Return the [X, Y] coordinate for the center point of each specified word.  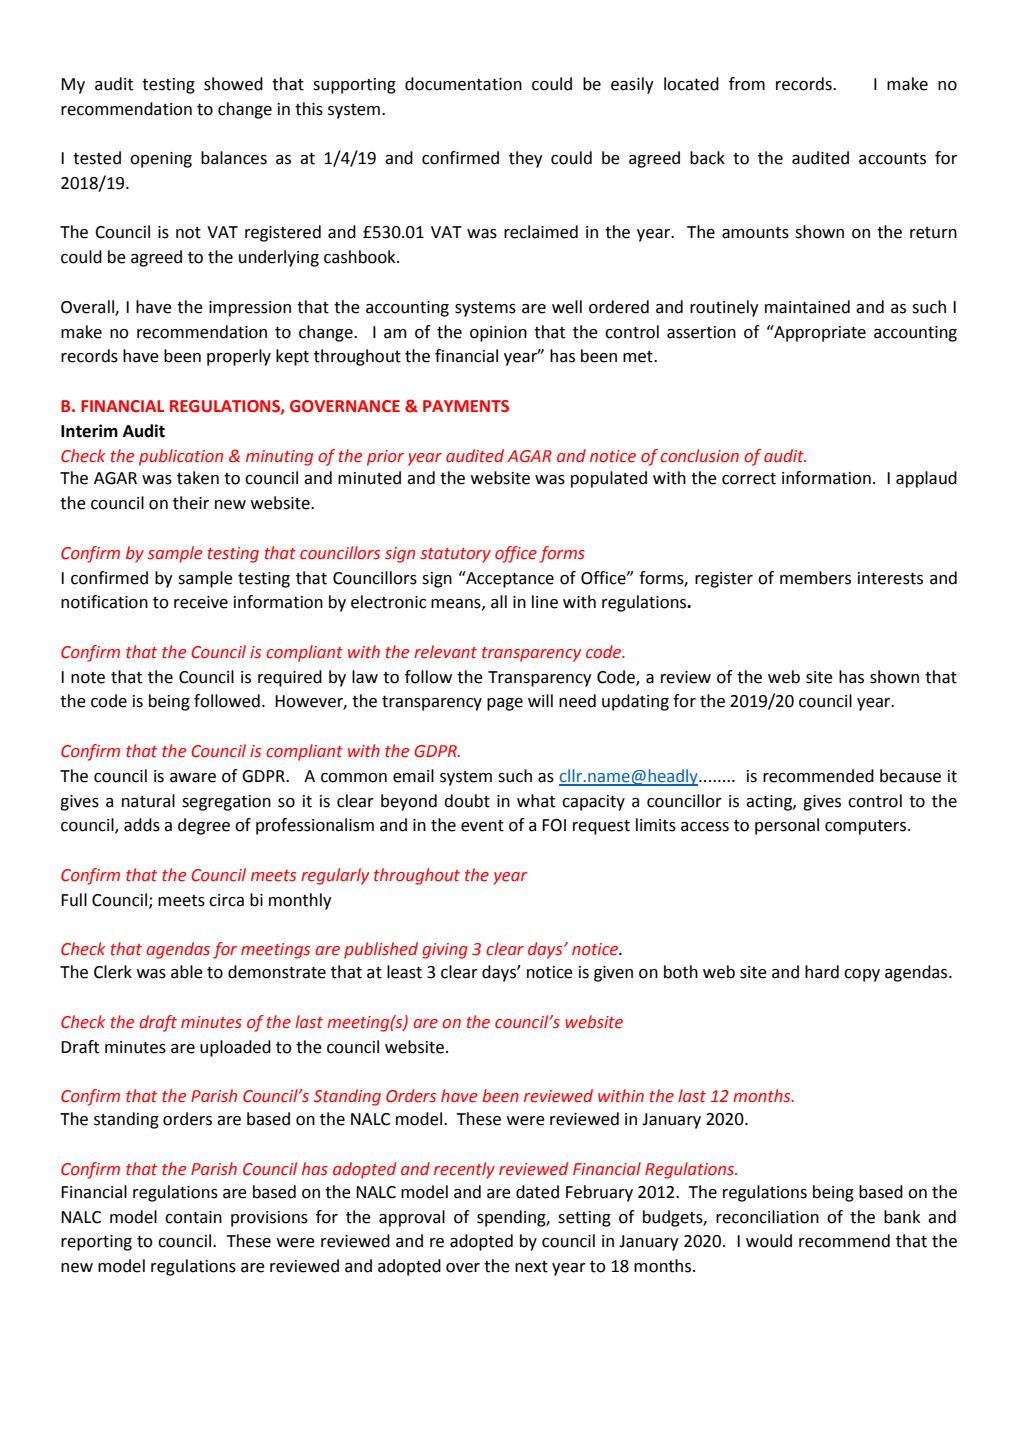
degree [204, 826]
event [482, 826]
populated [609, 479]
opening [161, 160]
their [191, 503]
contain [193, 1217]
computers [867, 827]
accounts [892, 159]
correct [749, 479]
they [526, 159]
